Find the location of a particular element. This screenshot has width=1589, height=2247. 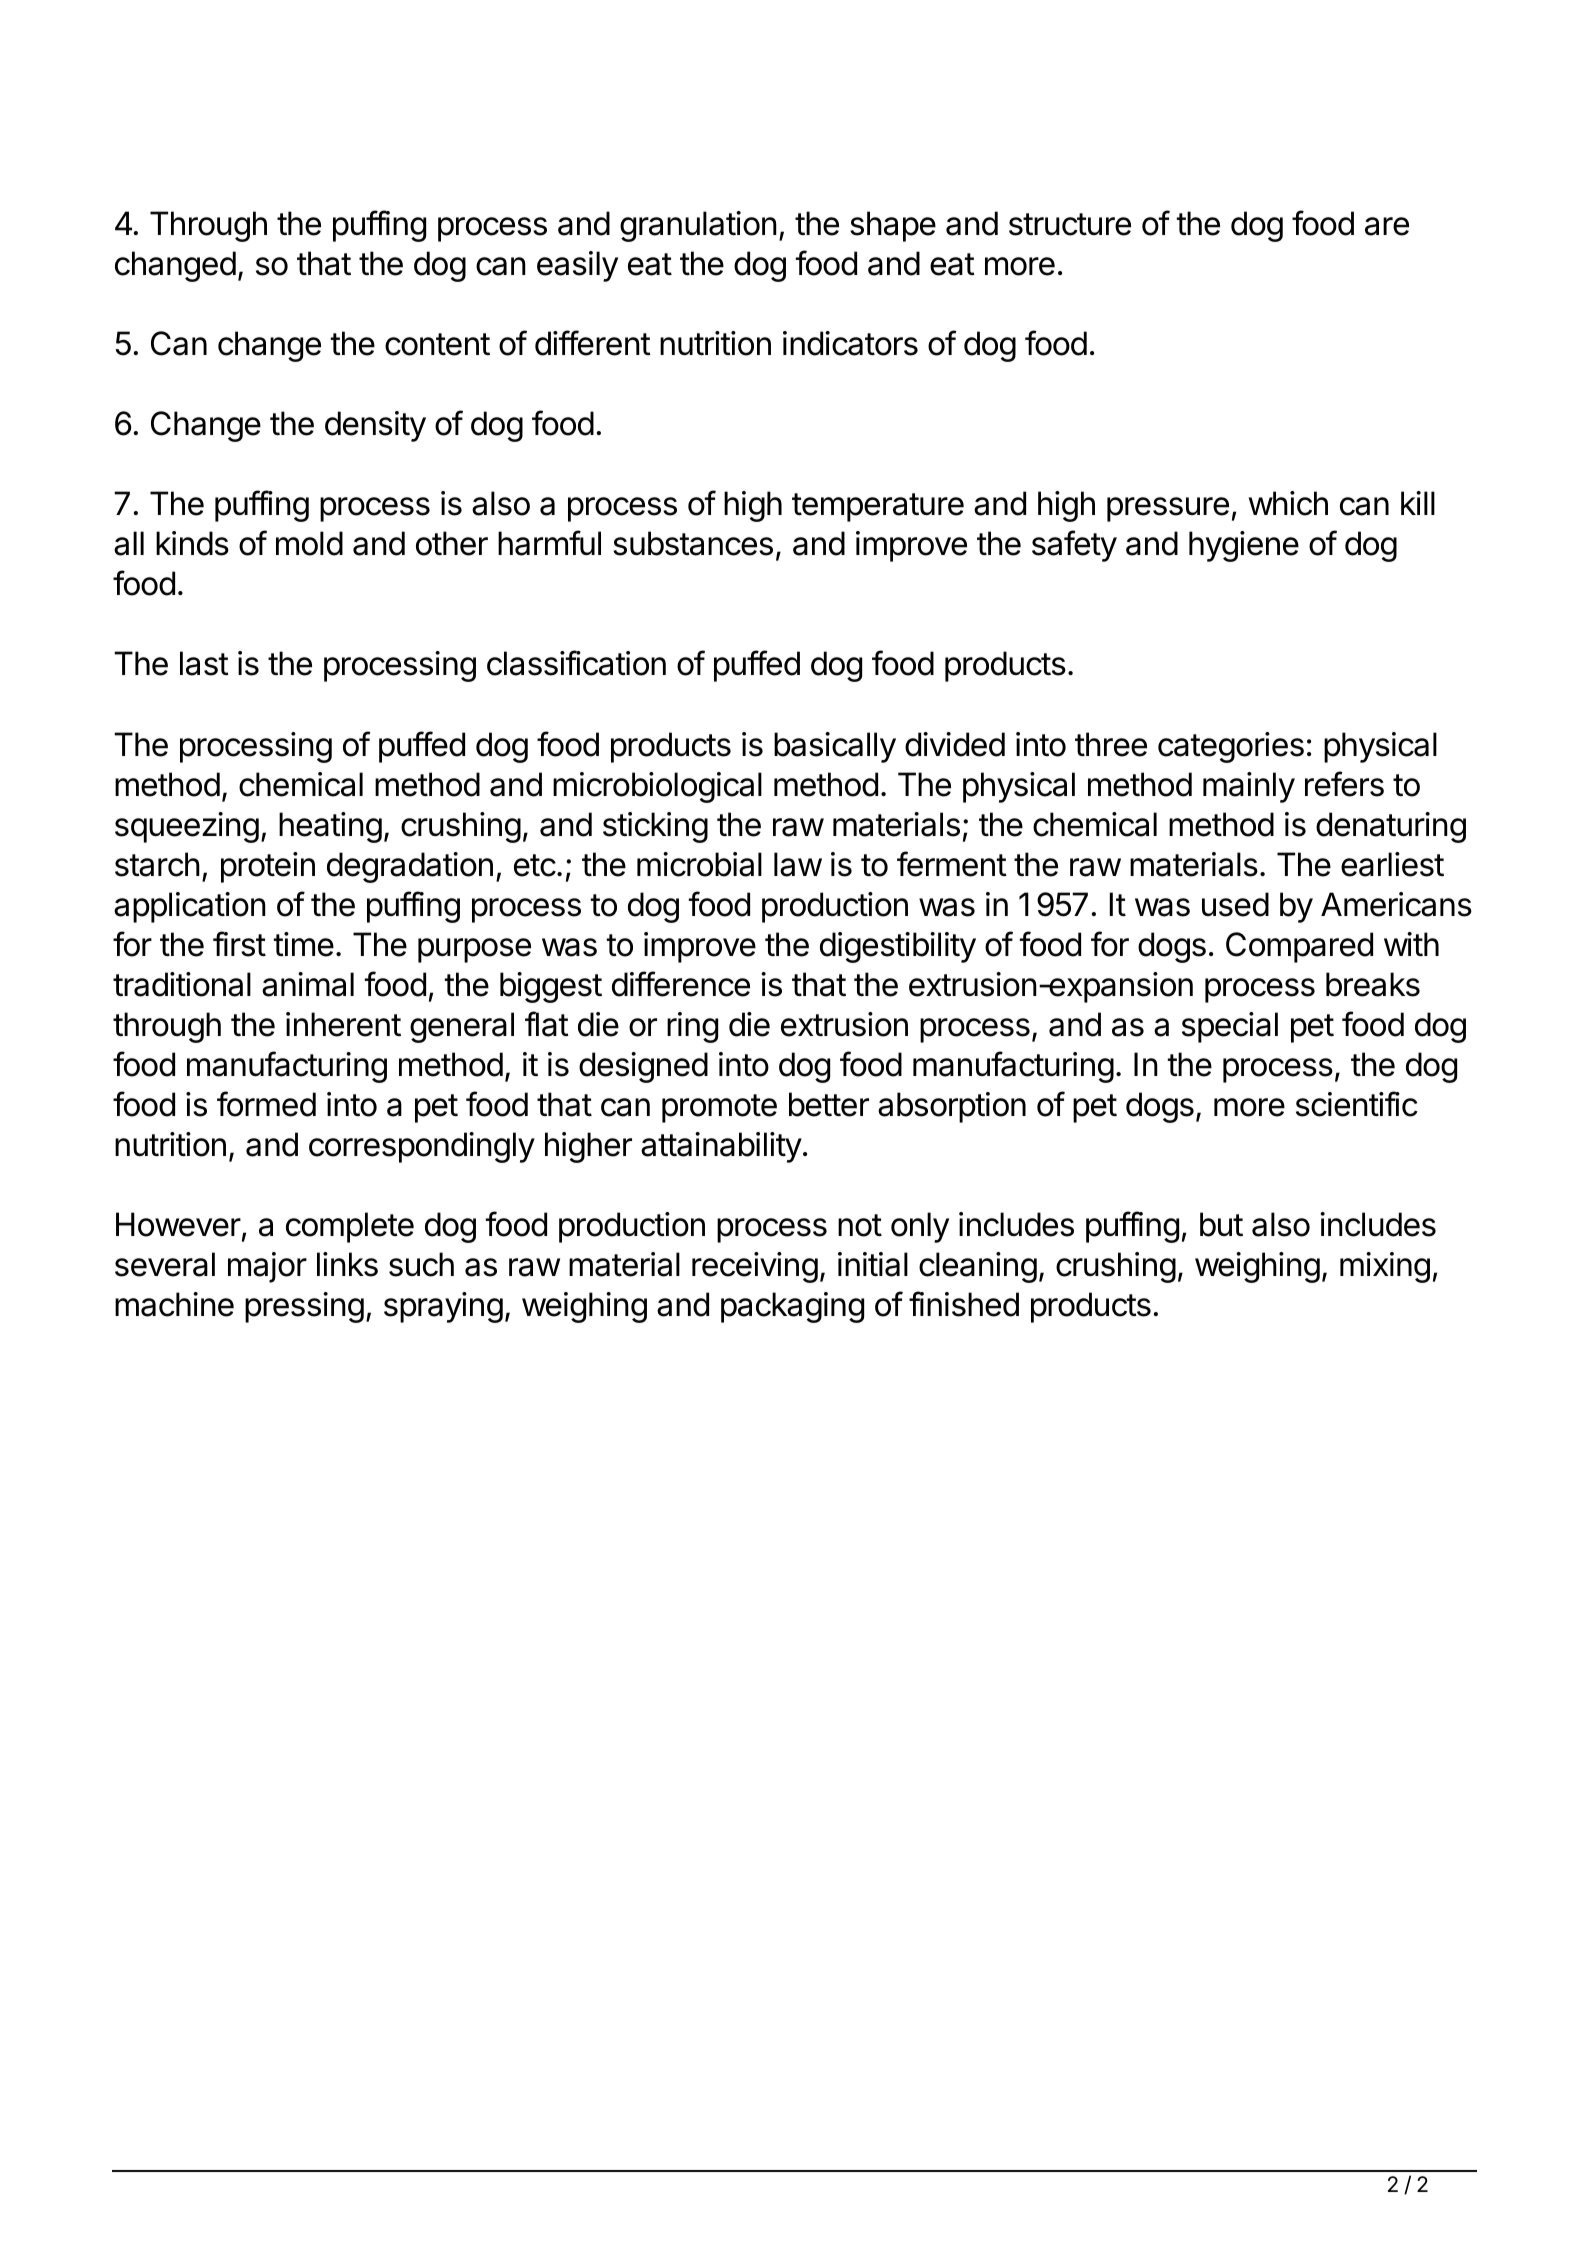

structure is located at coordinates (1070, 224).
